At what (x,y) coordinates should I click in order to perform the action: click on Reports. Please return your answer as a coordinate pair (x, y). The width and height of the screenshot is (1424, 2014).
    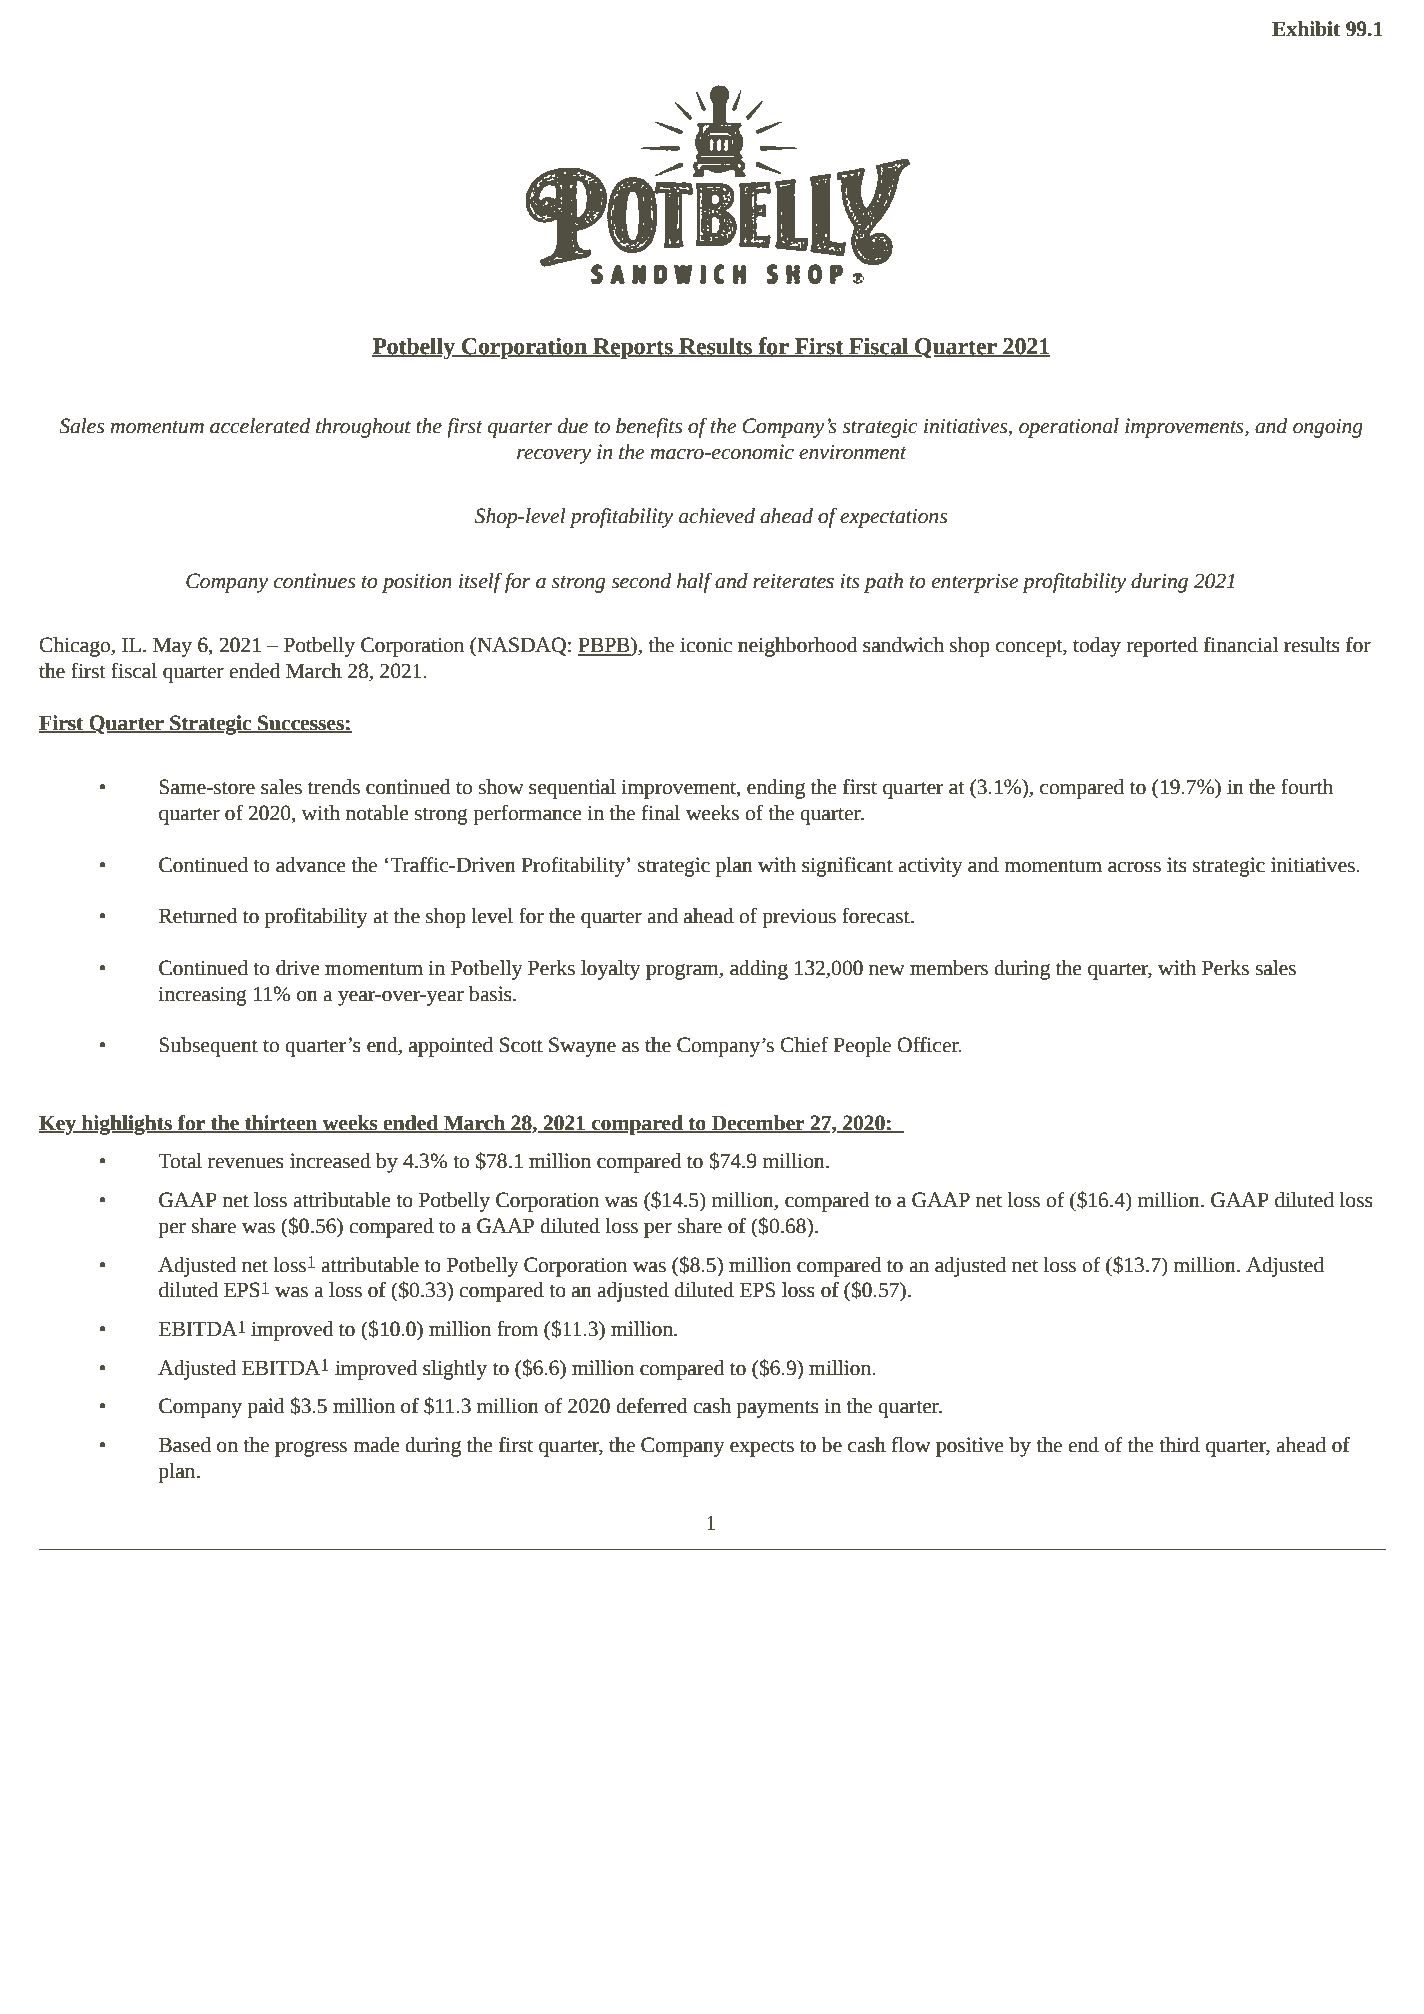
    Looking at the image, I should click on (633, 349).
